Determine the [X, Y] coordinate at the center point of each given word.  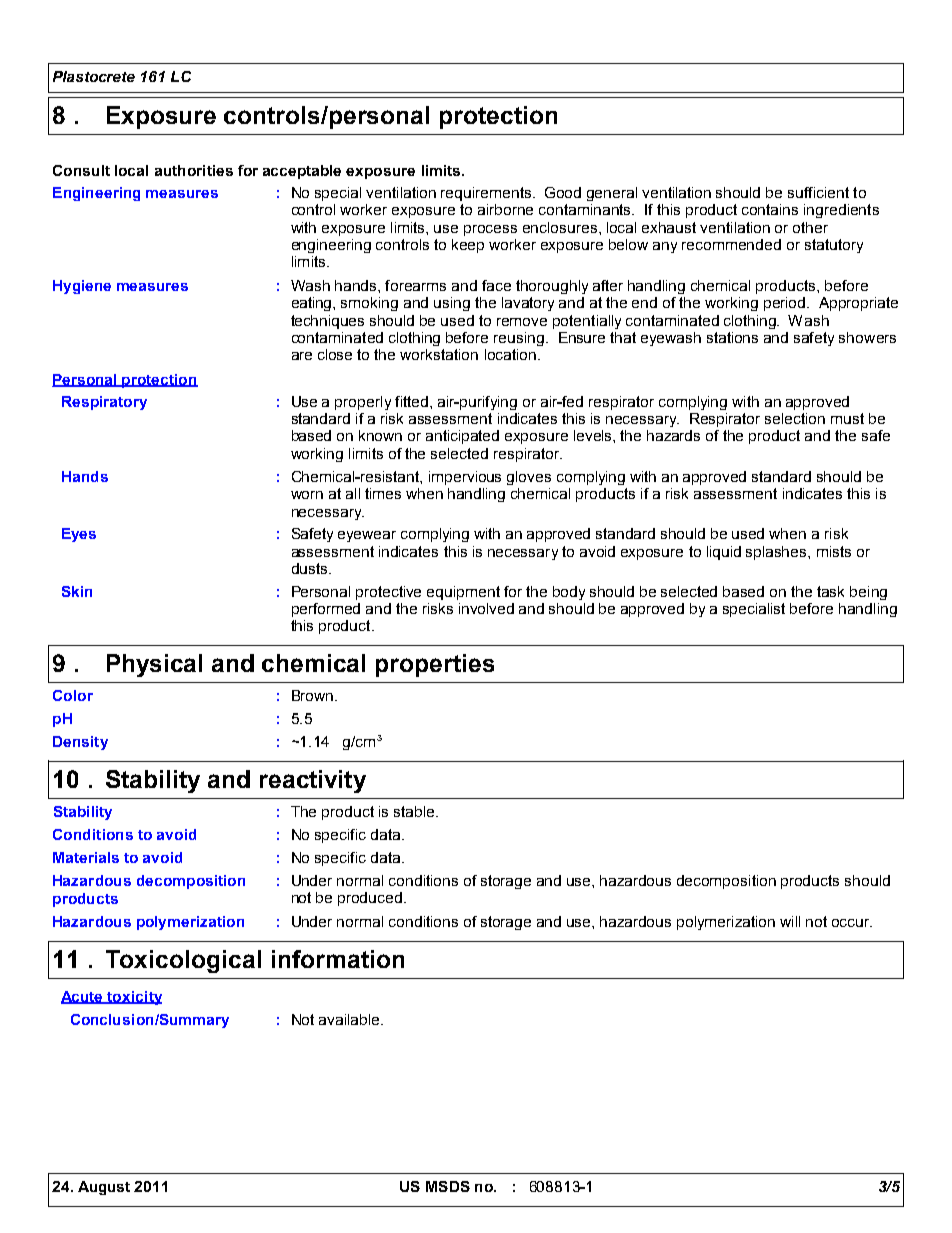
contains [770, 209]
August [104, 1188]
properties [435, 665]
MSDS [448, 1186]
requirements [486, 194]
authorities [194, 170]
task [830, 591]
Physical [154, 665]
